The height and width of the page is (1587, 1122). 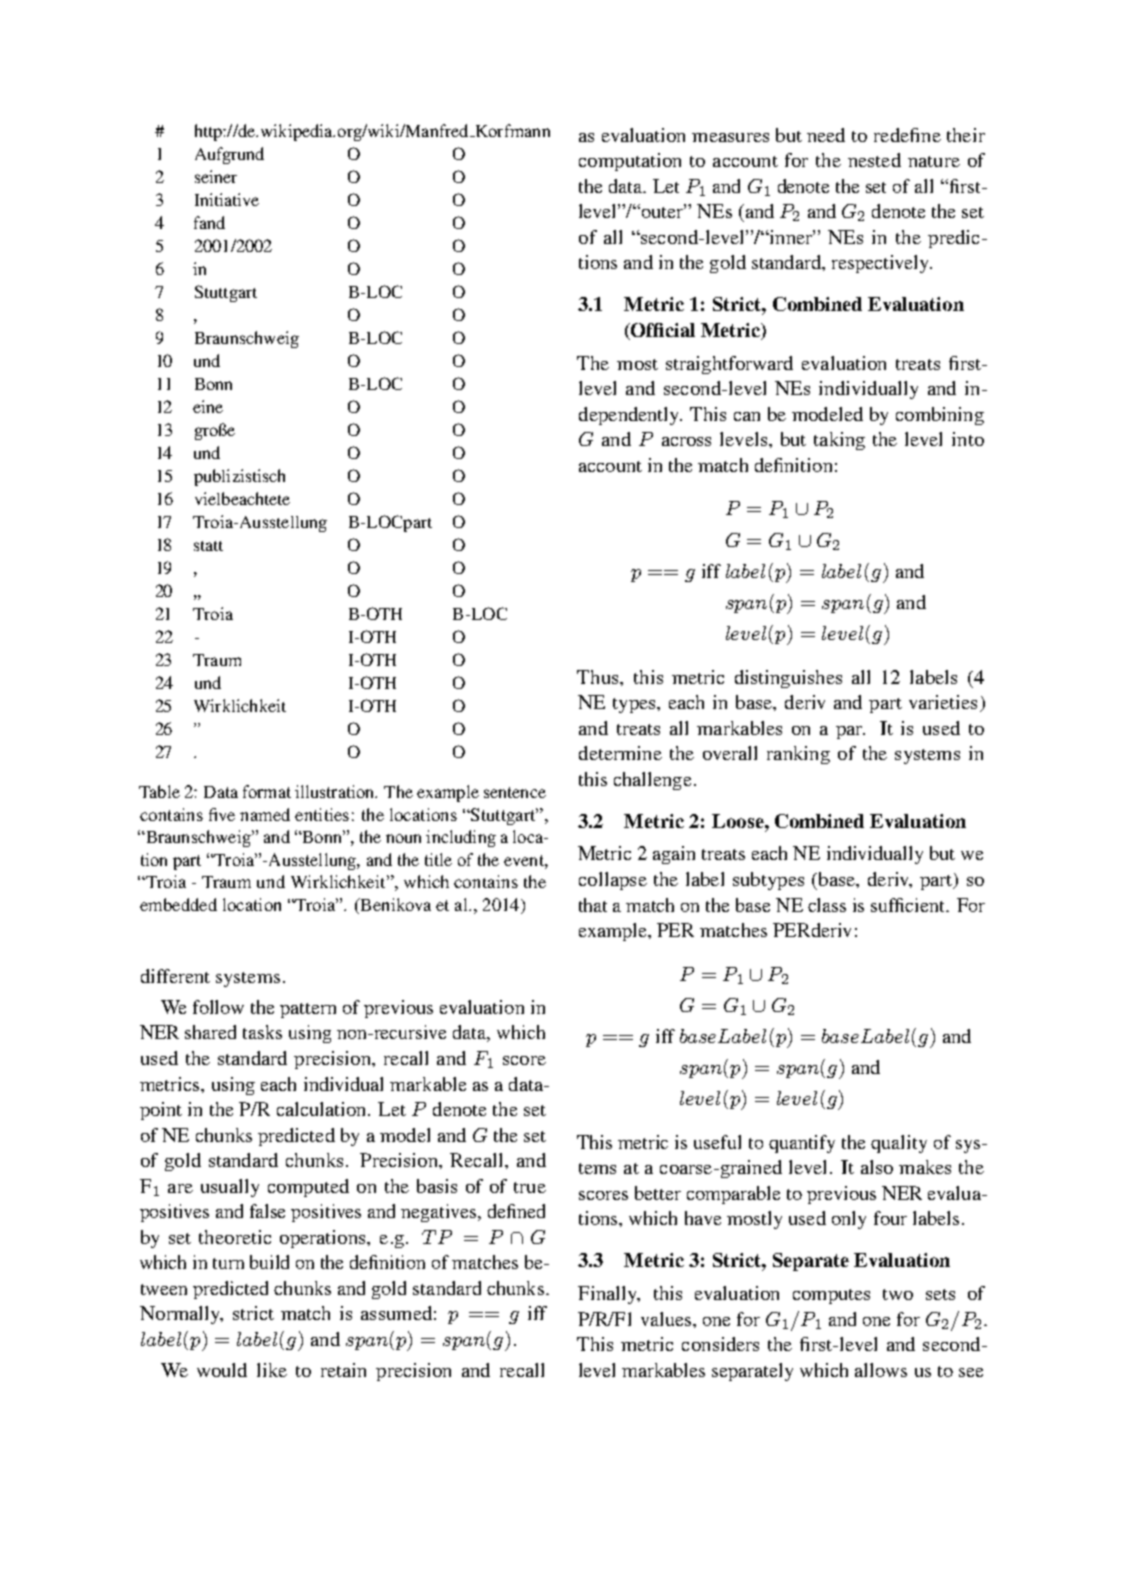 I want to click on ranking, so click(x=798, y=755).
